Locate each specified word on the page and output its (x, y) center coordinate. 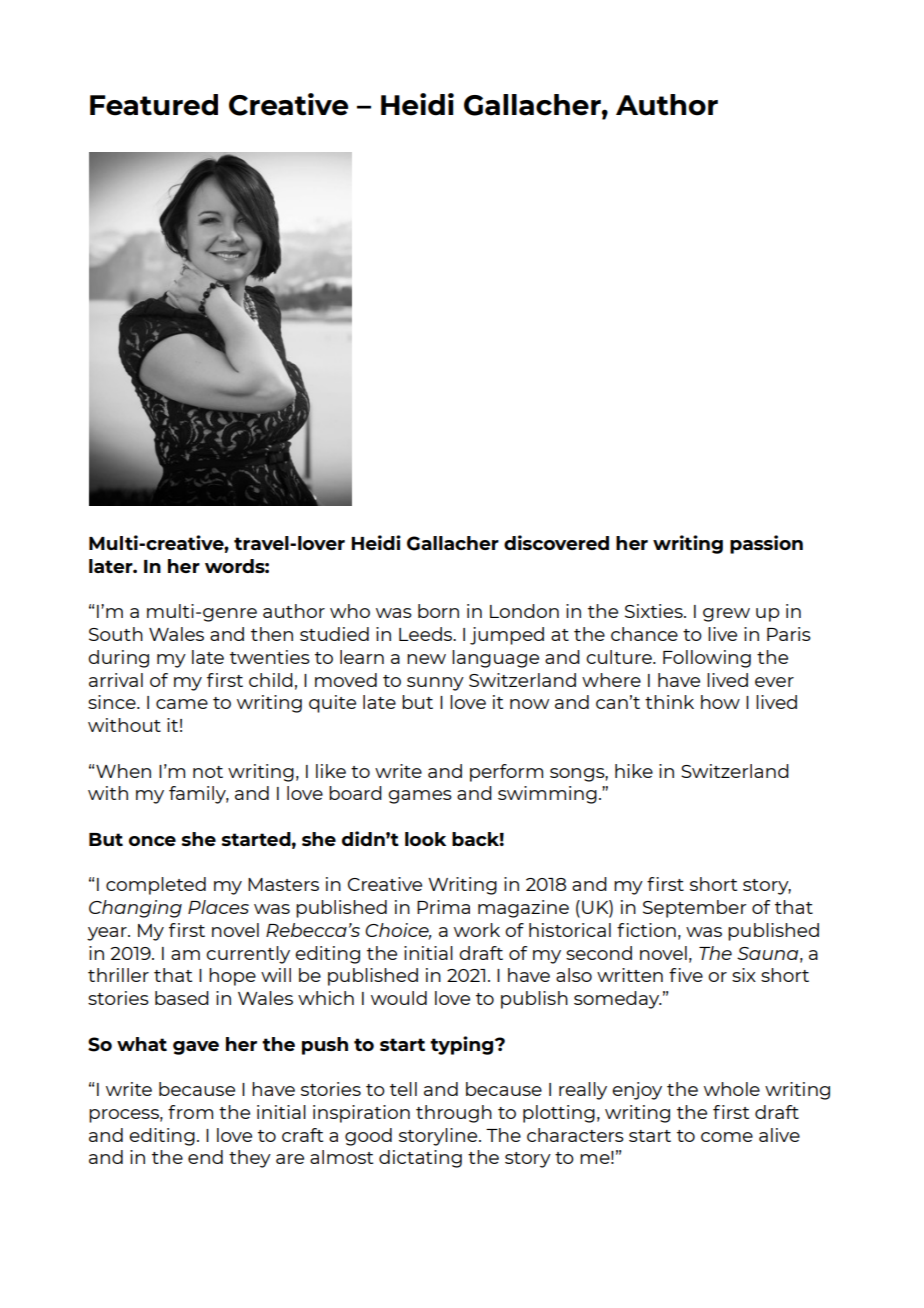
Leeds (427, 634)
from (190, 1112)
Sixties (655, 611)
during (118, 659)
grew (726, 615)
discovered (556, 542)
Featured (154, 105)
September (695, 909)
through (454, 1114)
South (116, 634)
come (727, 1137)
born (438, 611)
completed (156, 886)
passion (766, 544)
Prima (443, 907)
